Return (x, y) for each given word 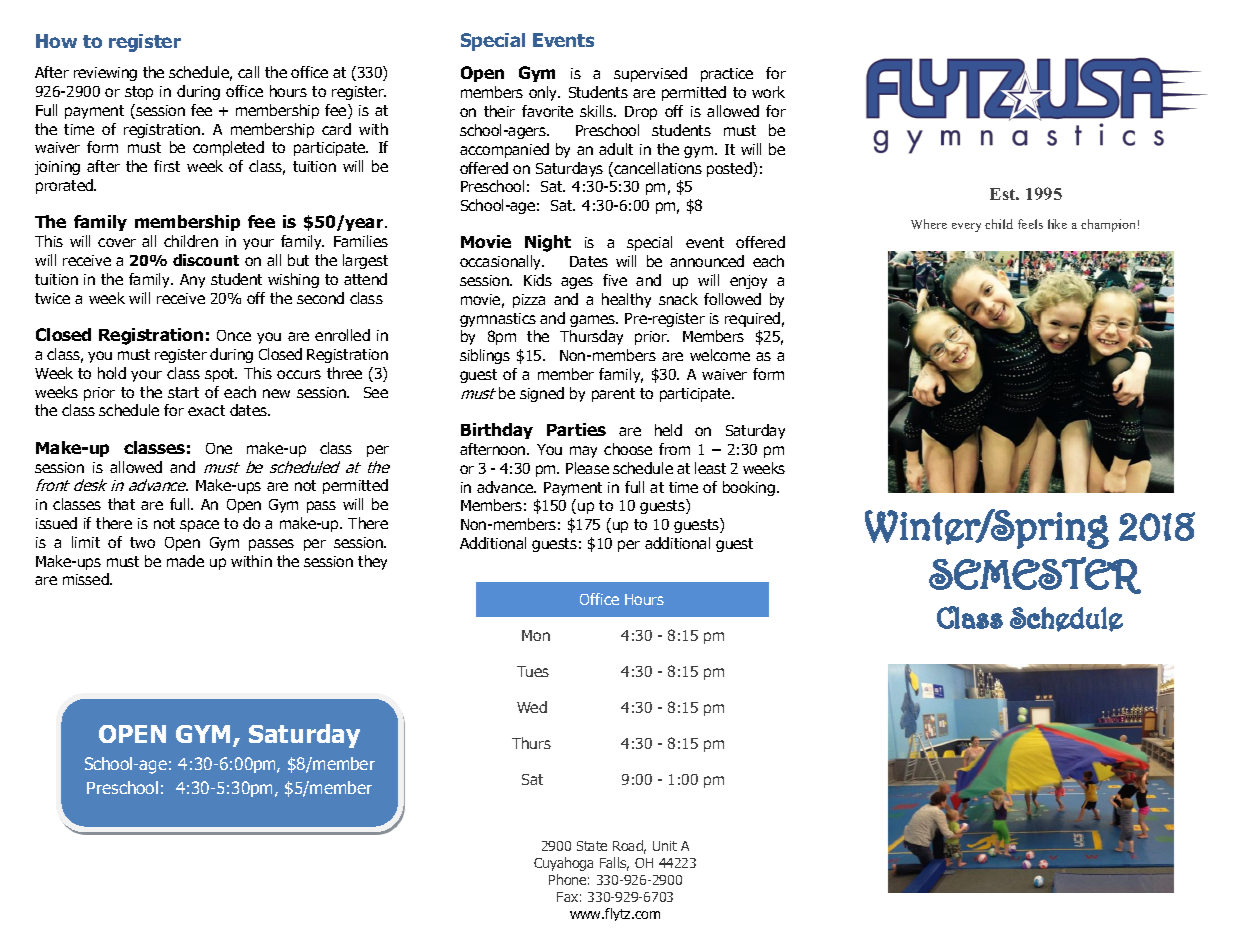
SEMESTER (1035, 575)
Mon (536, 635)
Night (548, 243)
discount (206, 260)
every (966, 227)
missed (87, 579)
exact (206, 410)
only (544, 93)
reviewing (105, 74)
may (583, 452)
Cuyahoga (563, 864)
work (768, 92)
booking (749, 488)
